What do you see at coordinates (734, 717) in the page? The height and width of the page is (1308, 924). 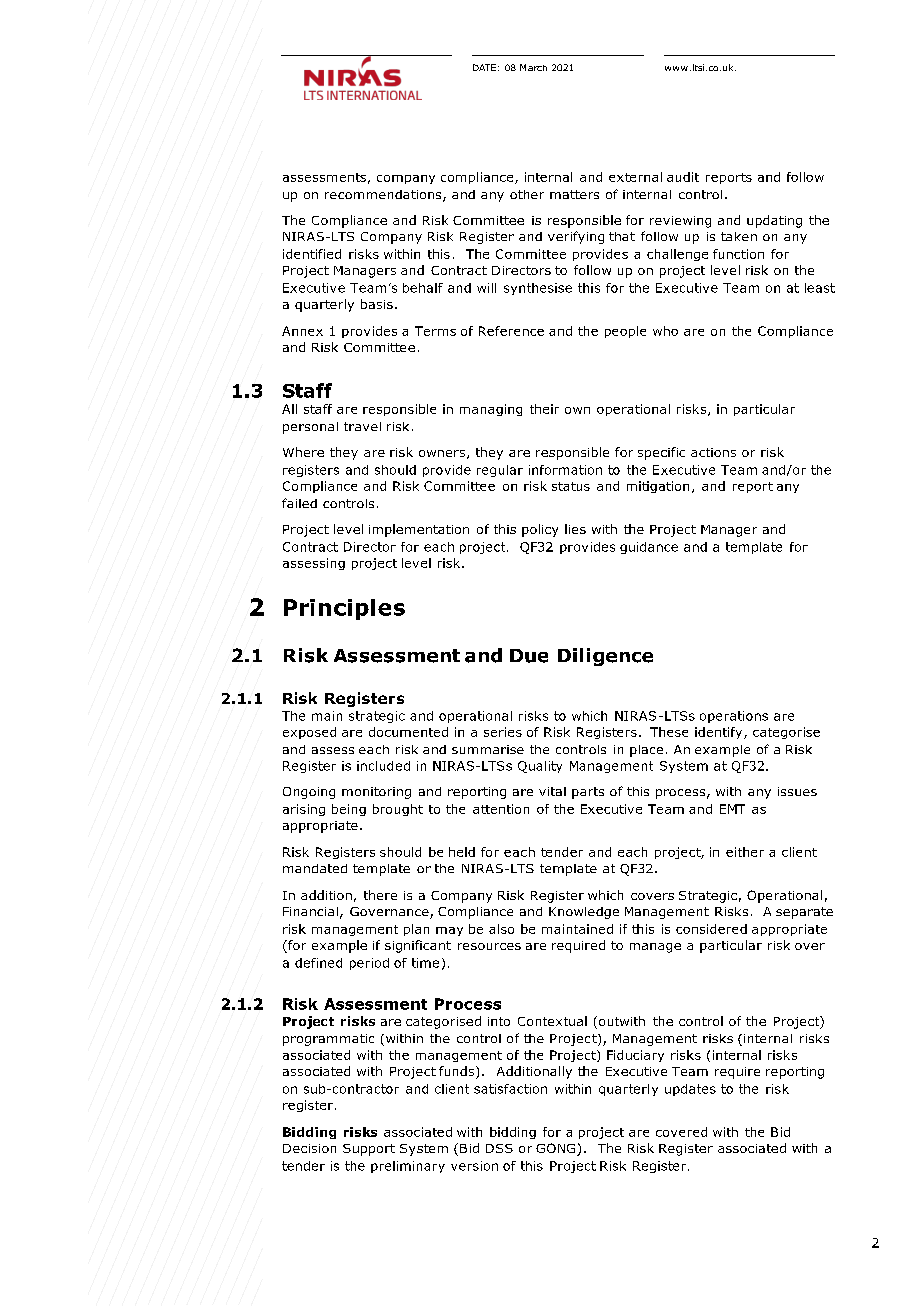 I see `operations` at bounding box center [734, 717].
